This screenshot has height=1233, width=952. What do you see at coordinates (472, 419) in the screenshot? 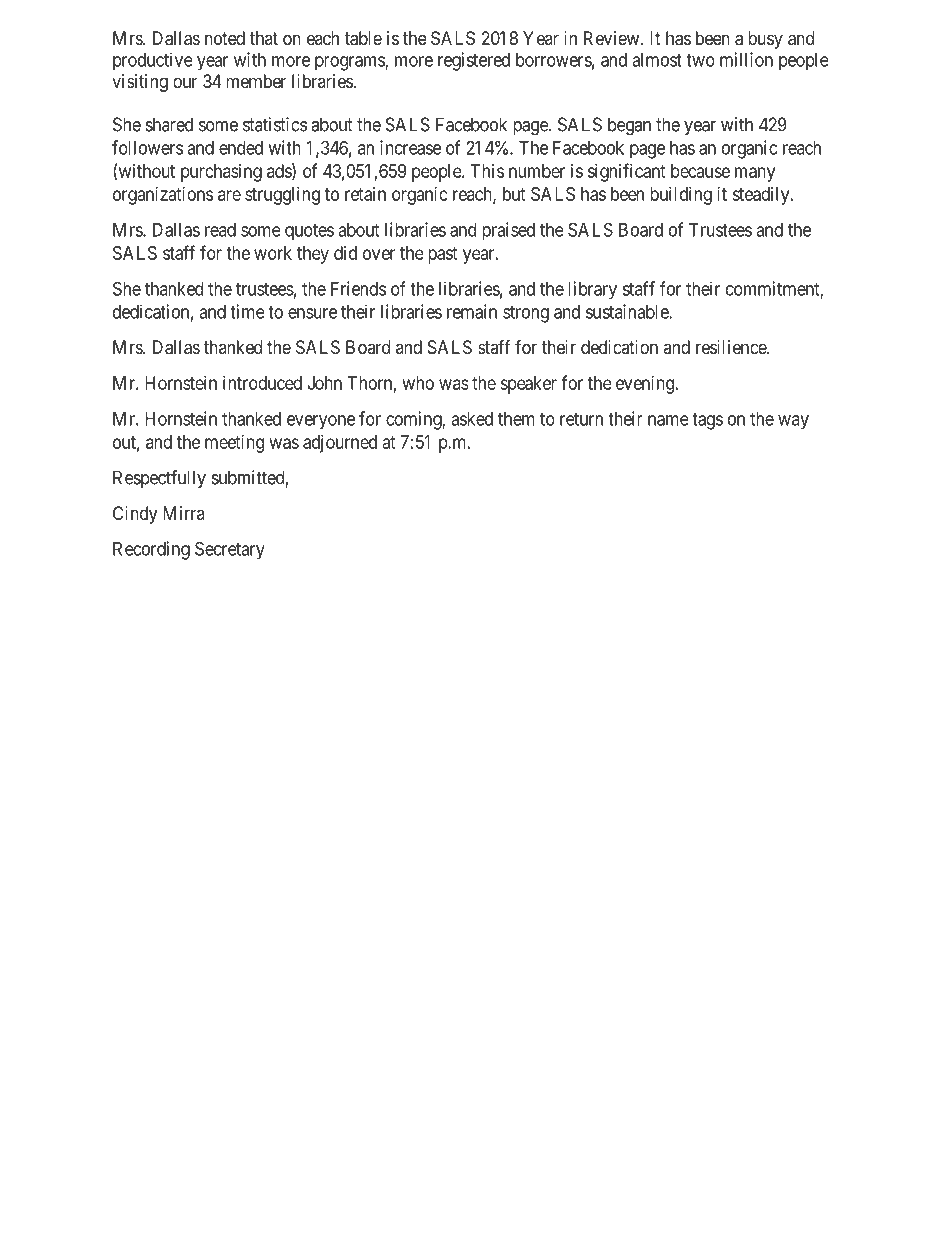
I see `asked` at bounding box center [472, 419].
